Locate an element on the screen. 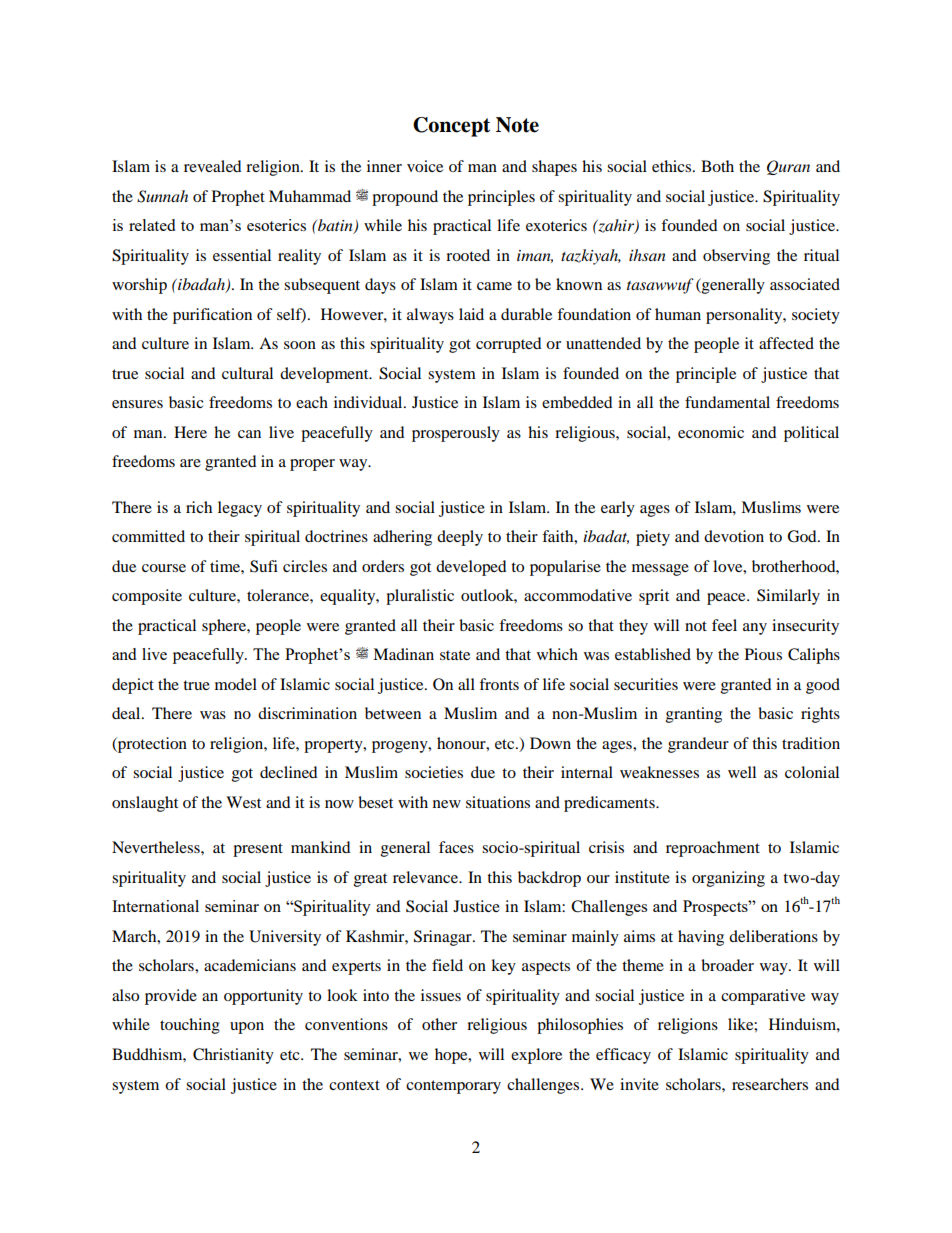 The width and height of the screenshot is (952, 1233). feel is located at coordinates (724, 625).
